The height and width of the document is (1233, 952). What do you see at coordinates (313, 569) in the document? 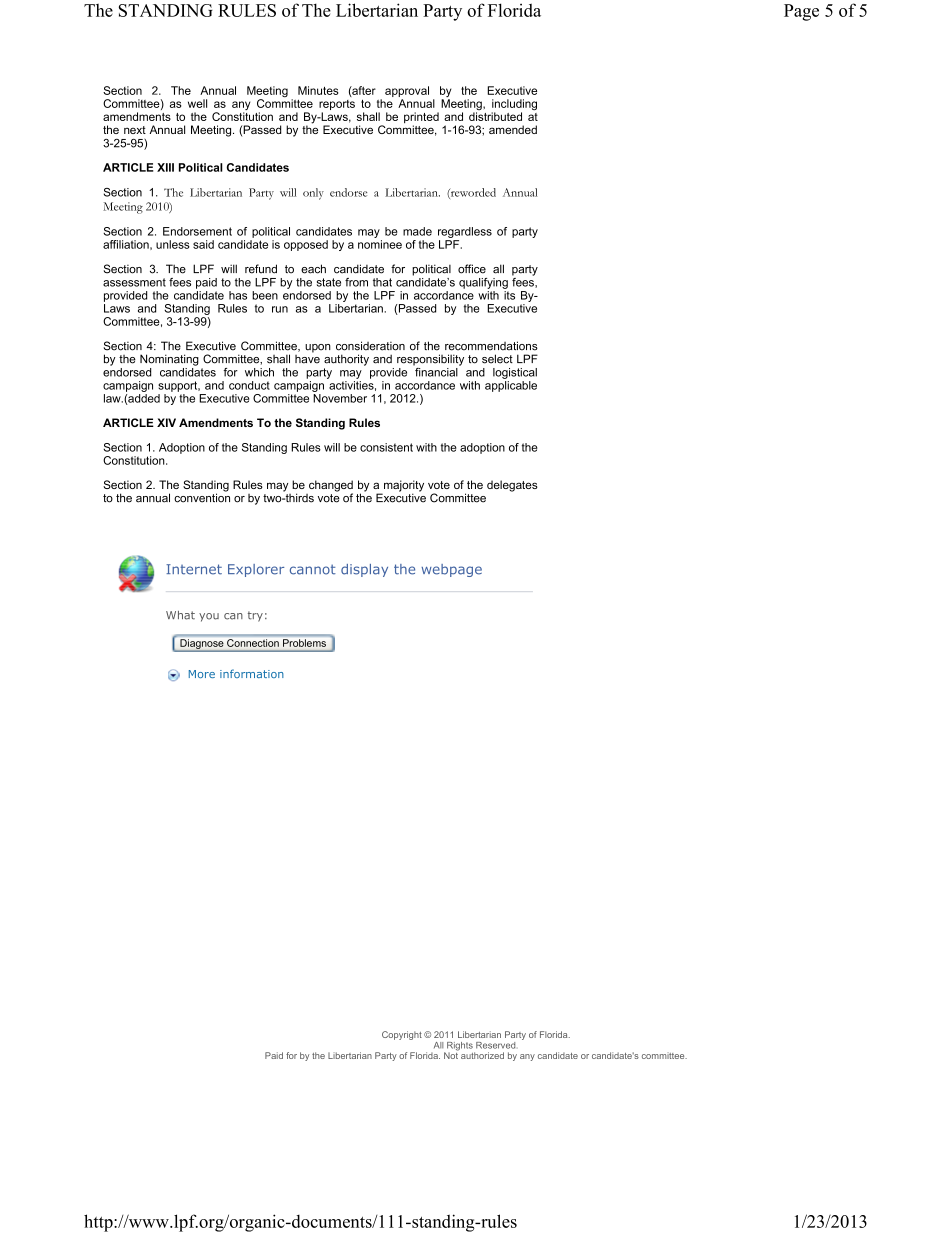
I see `cannot` at bounding box center [313, 569].
